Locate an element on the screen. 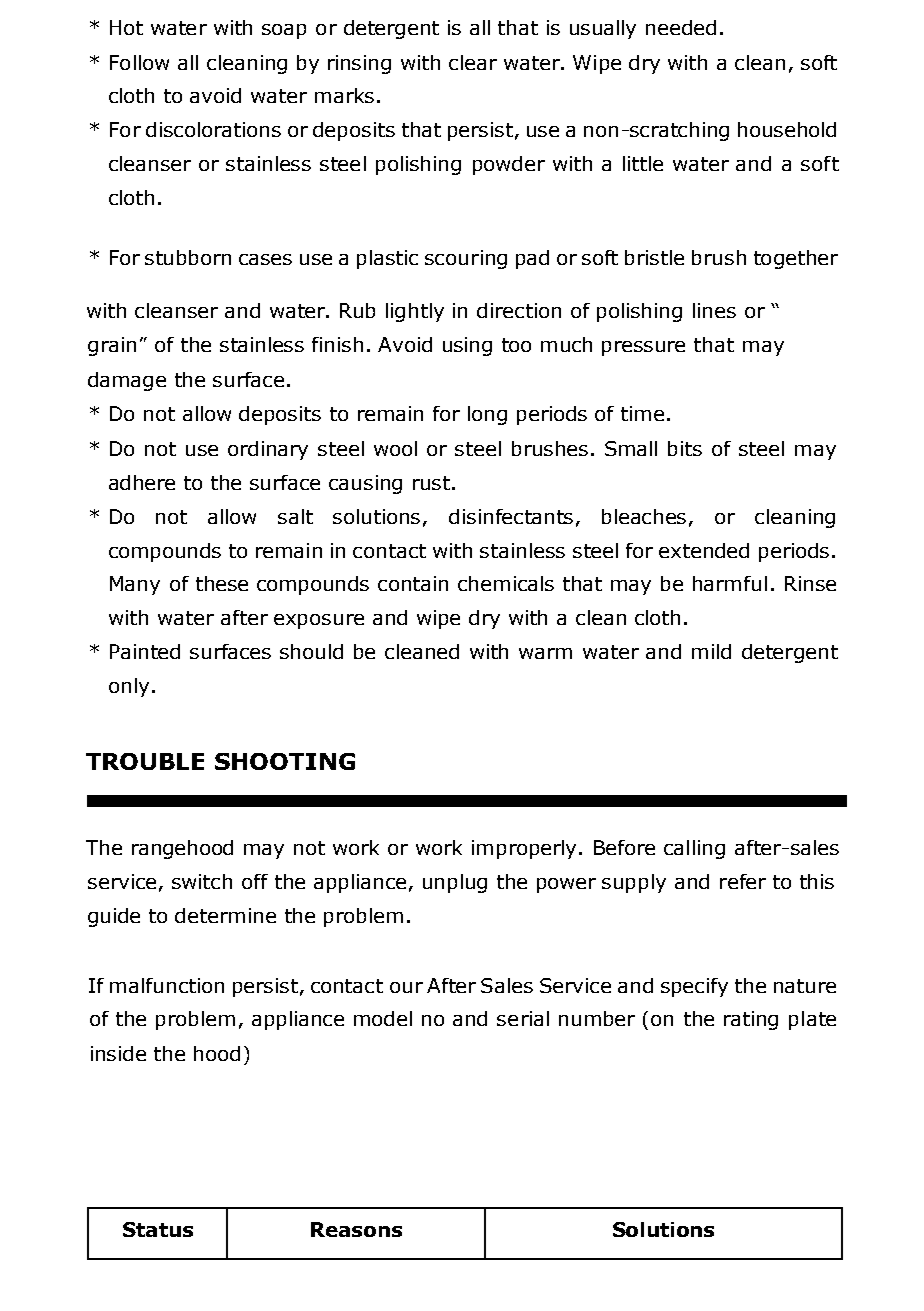  Follow is located at coordinates (139, 62).
